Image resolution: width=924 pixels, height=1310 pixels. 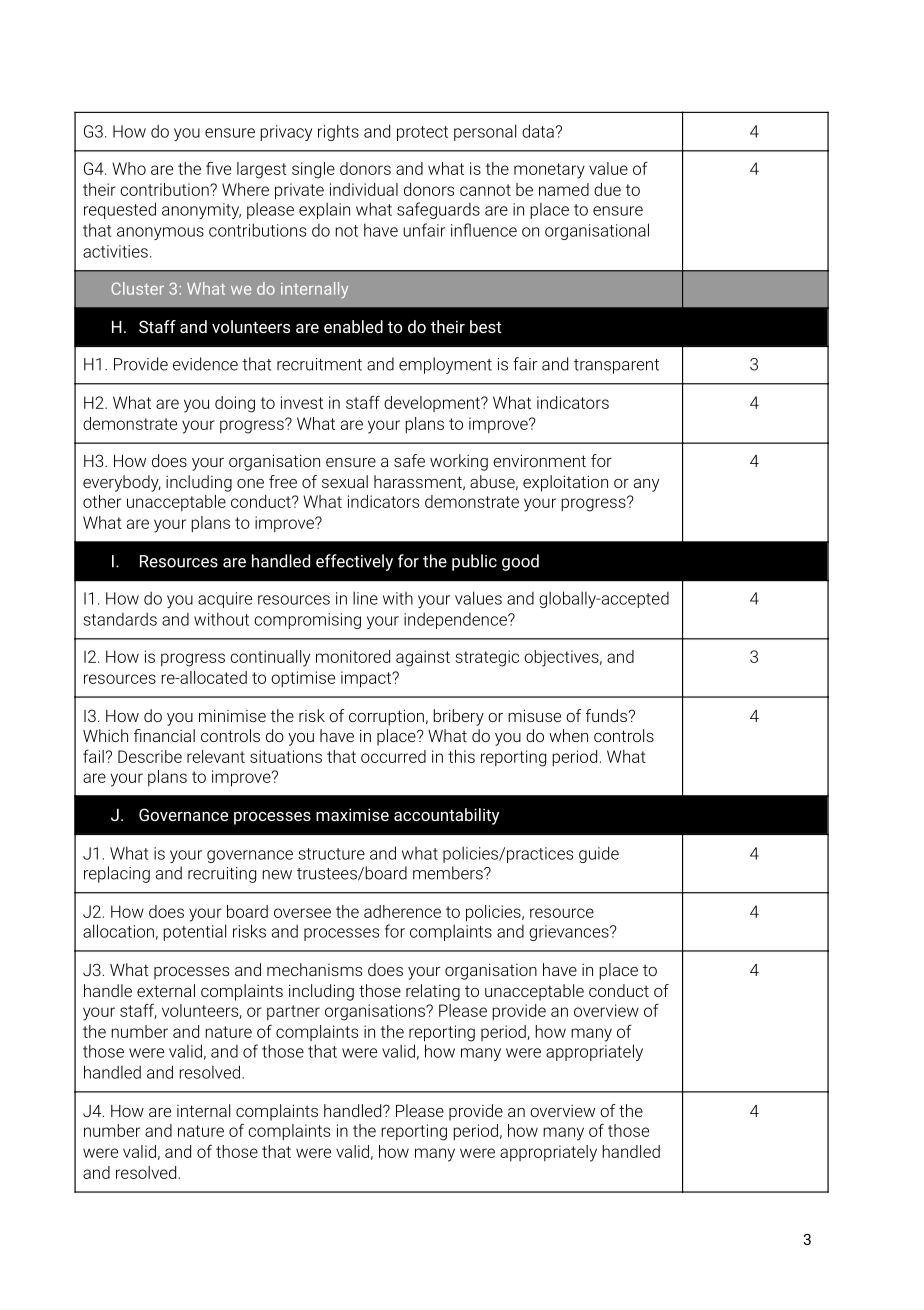 What do you see at coordinates (534, 715) in the screenshot?
I see `misuse` at bounding box center [534, 715].
